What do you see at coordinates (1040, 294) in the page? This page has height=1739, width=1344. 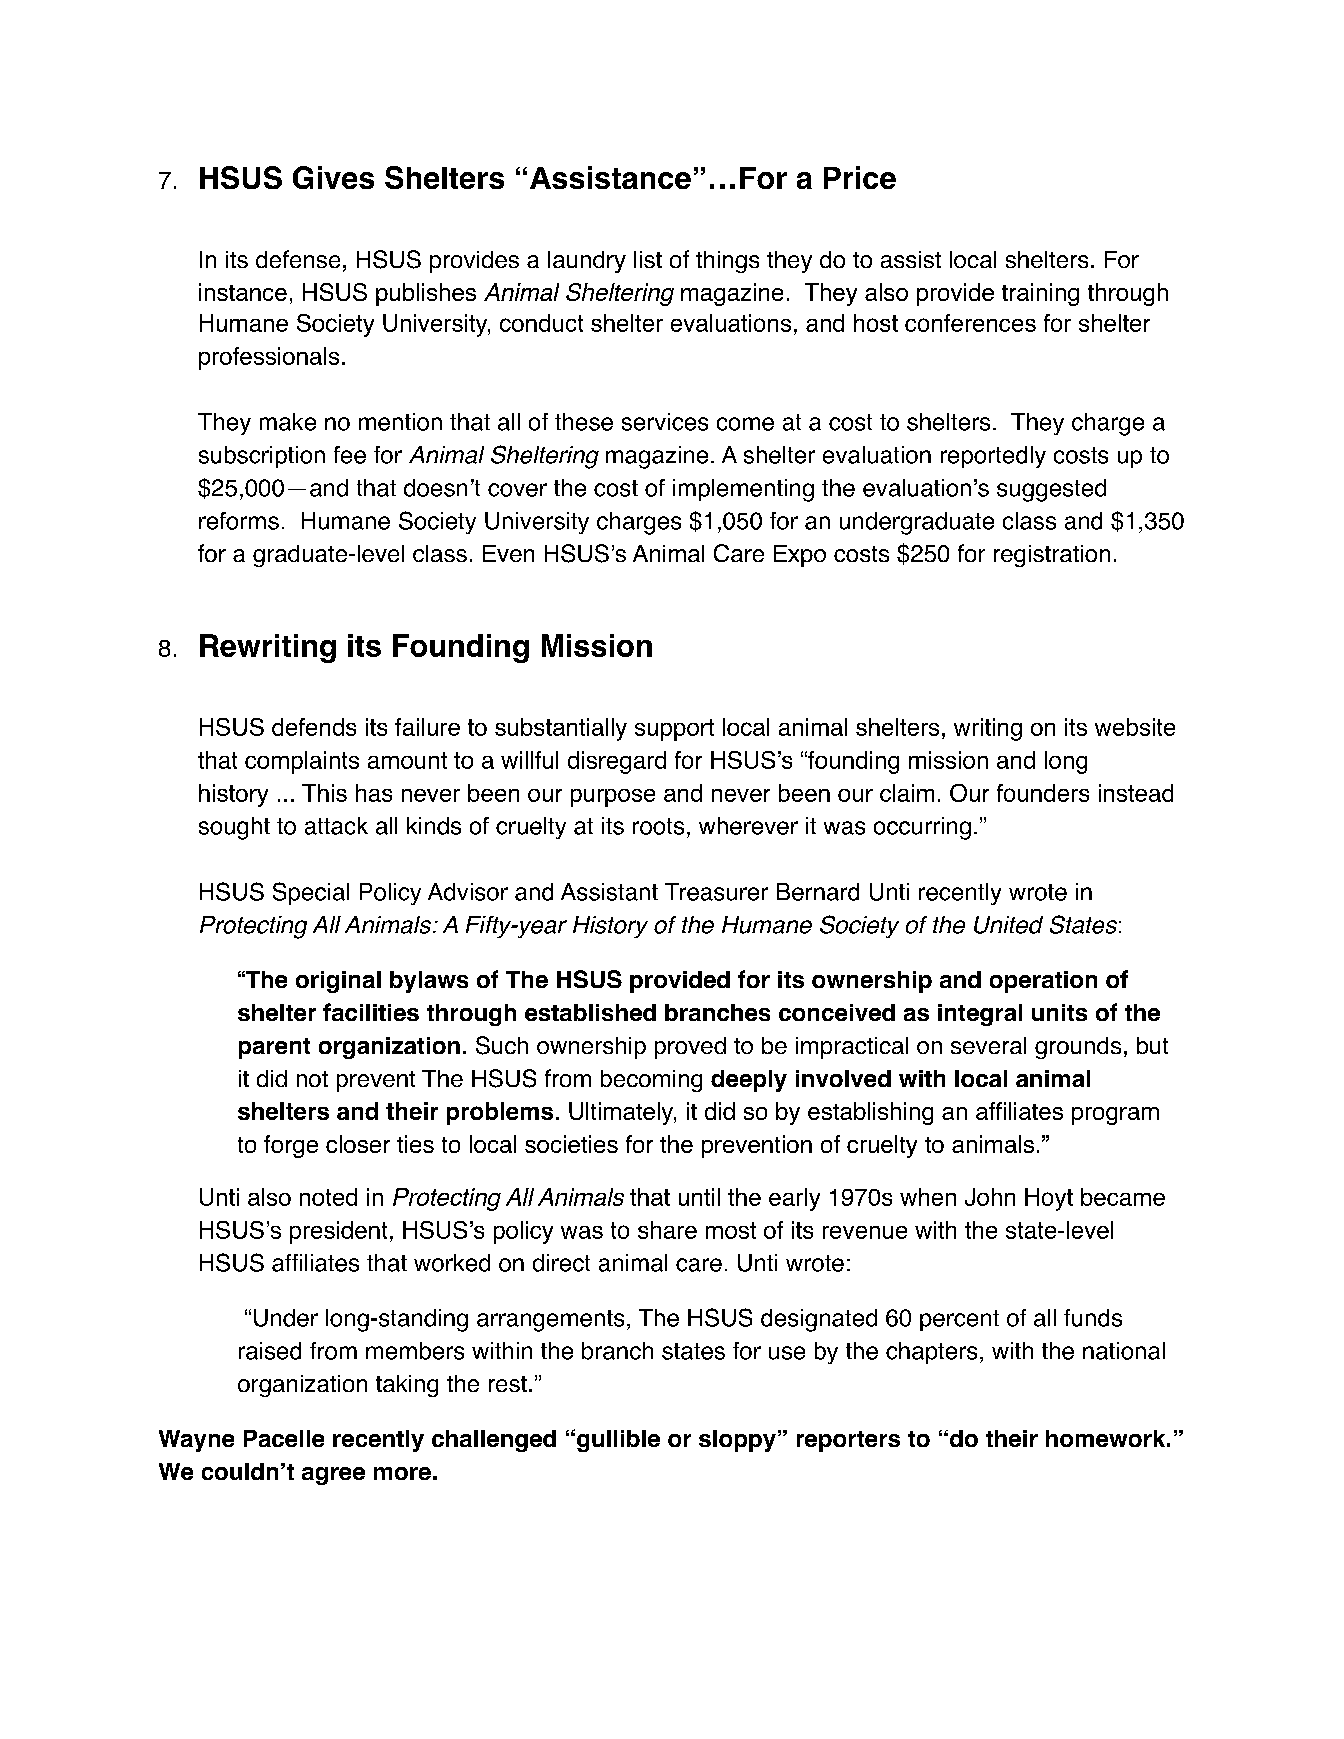 I see `training` at bounding box center [1040, 294].
